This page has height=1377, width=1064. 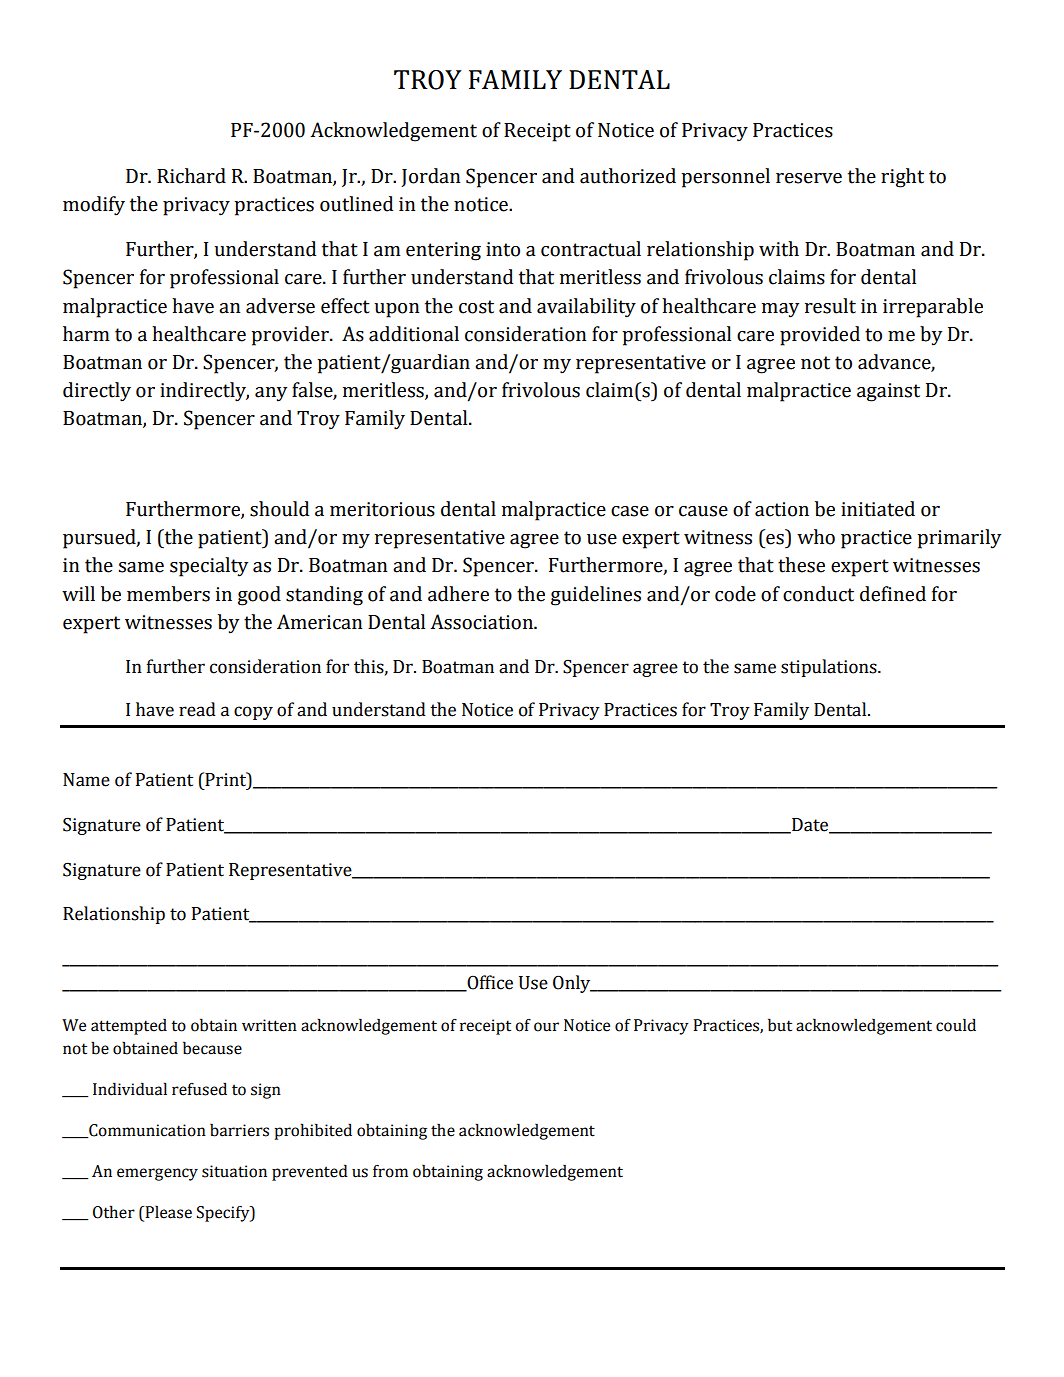 I want to click on Association, so click(x=482, y=622).
